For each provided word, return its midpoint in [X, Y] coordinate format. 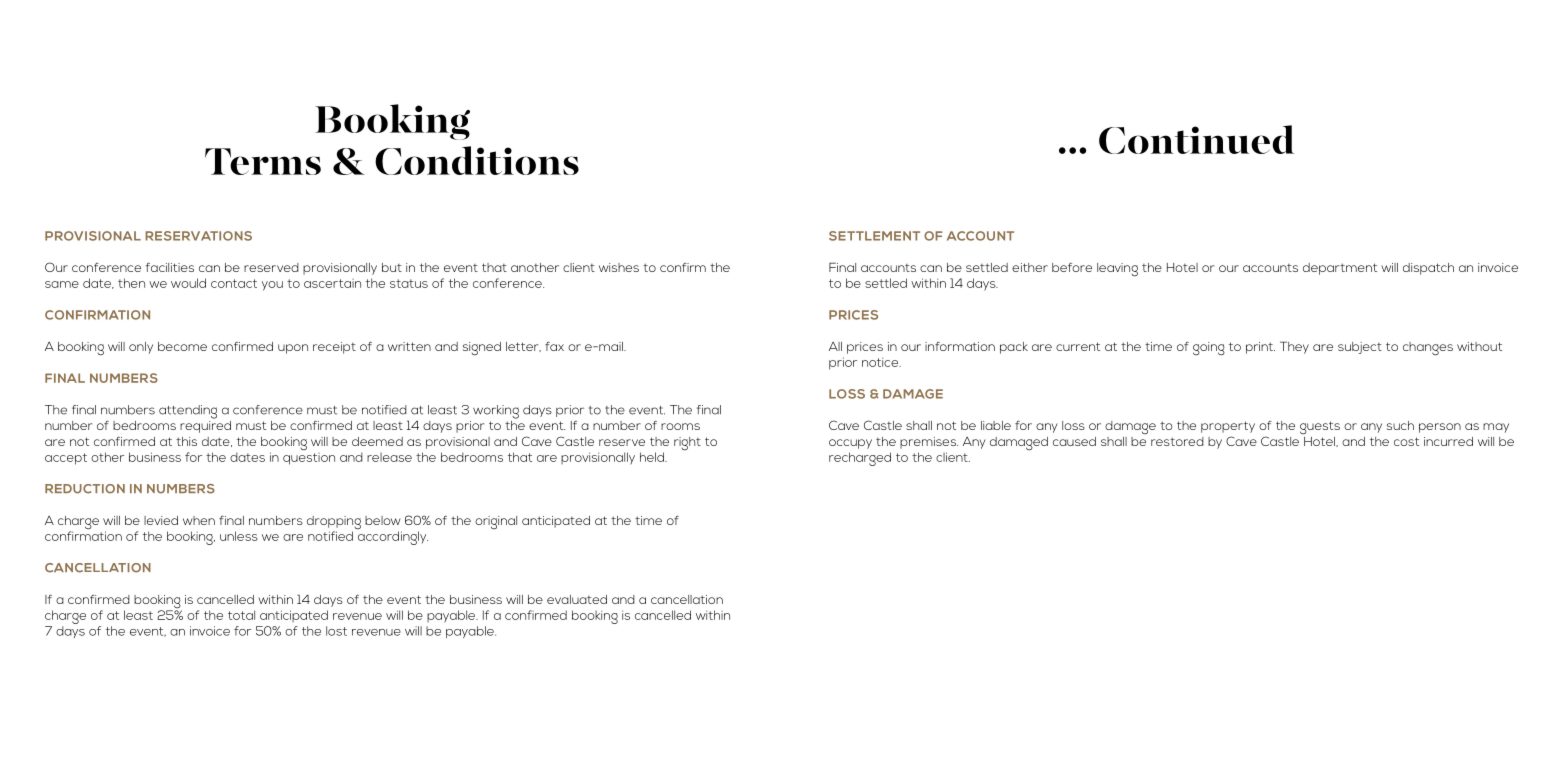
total [241, 615]
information [960, 346]
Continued [1196, 139]
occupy [850, 444]
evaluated [577, 599]
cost [1406, 441]
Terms [263, 161]
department [1340, 269]
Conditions [477, 160]
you [272, 286]
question [309, 457]
